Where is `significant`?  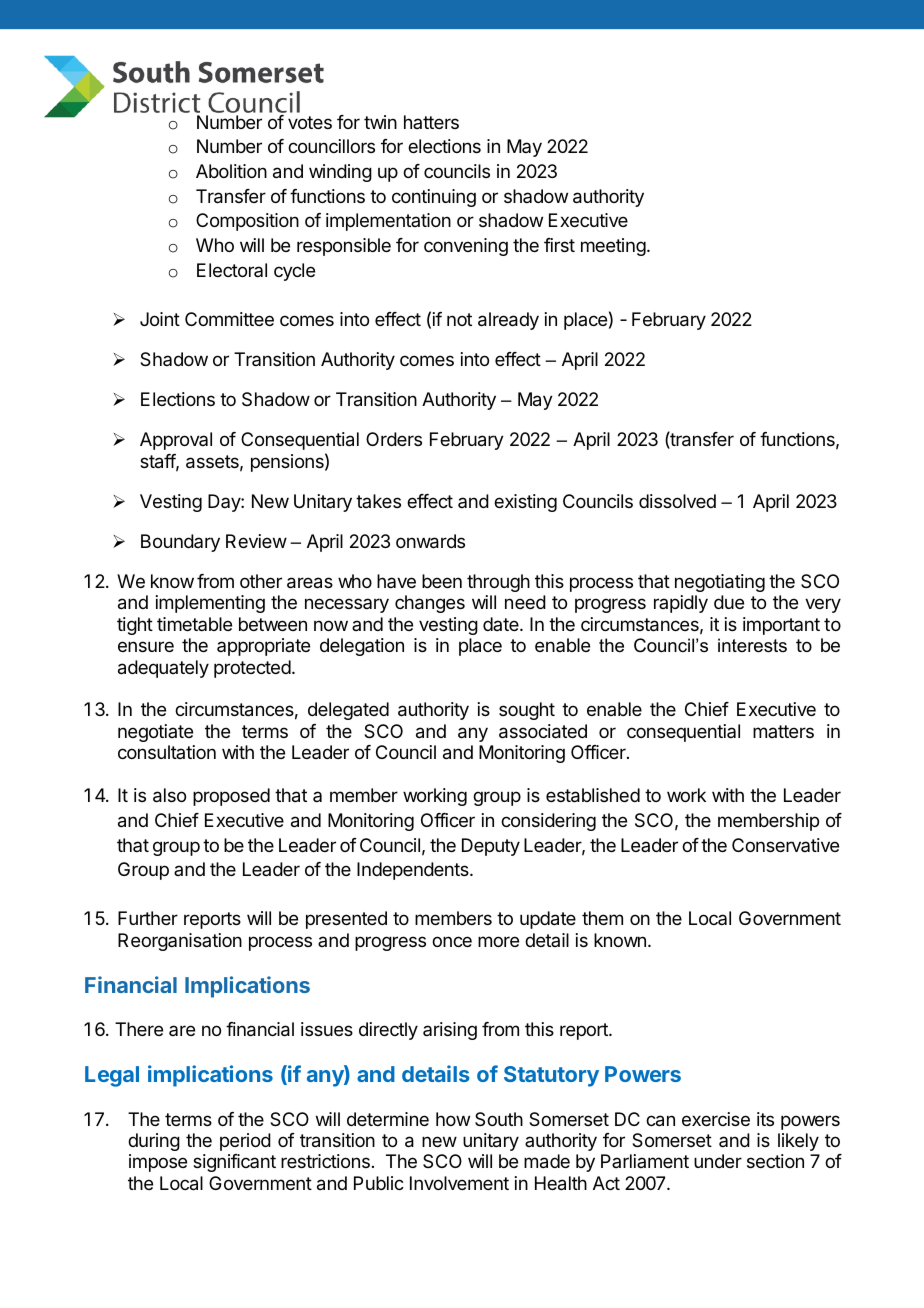 significant is located at coordinates (234, 1163).
